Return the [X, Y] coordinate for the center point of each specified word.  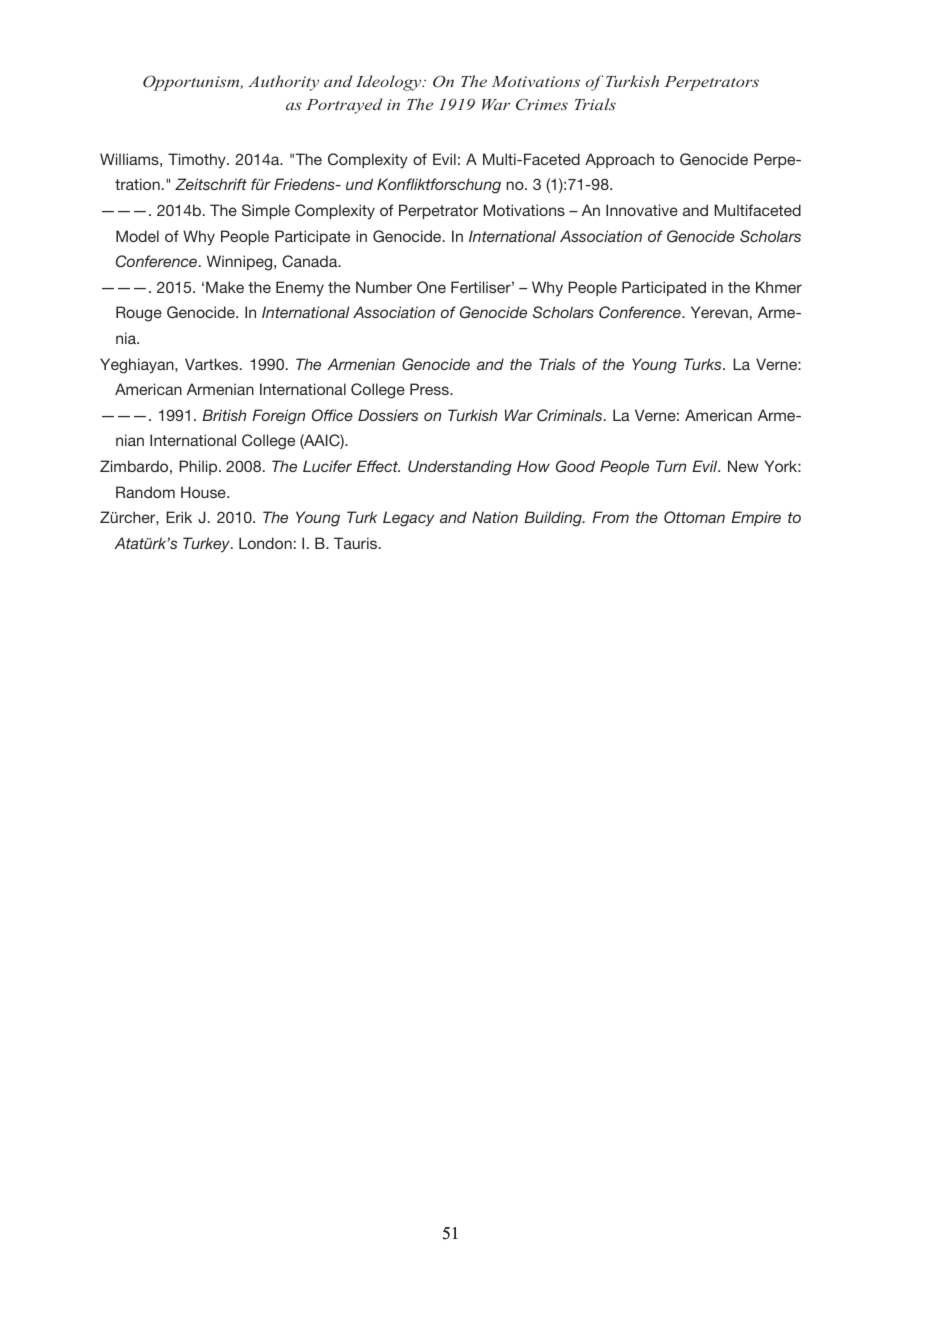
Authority [283, 83]
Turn [671, 466]
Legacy [408, 519]
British [224, 415]
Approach [619, 160]
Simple [266, 211]
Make [225, 287]
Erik [179, 517]
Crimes [542, 104]
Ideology [390, 83]
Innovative [642, 210]
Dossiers [388, 415]
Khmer [779, 287]
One [431, 287]
